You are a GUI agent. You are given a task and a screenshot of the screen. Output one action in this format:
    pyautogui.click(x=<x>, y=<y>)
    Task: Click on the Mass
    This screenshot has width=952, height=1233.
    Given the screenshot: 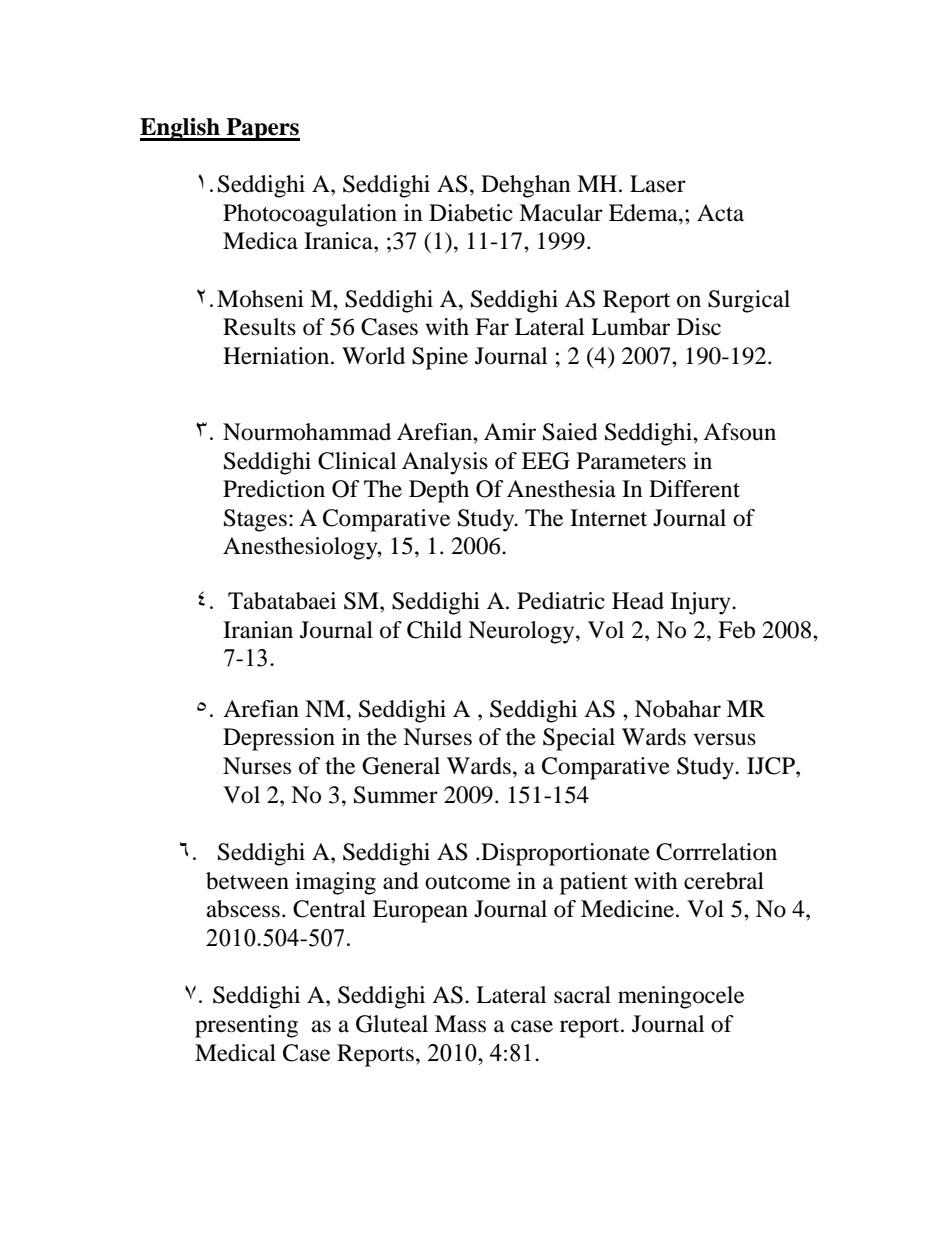 What is the action you would take?
    pyautogui.click(x=460, y=1024)
